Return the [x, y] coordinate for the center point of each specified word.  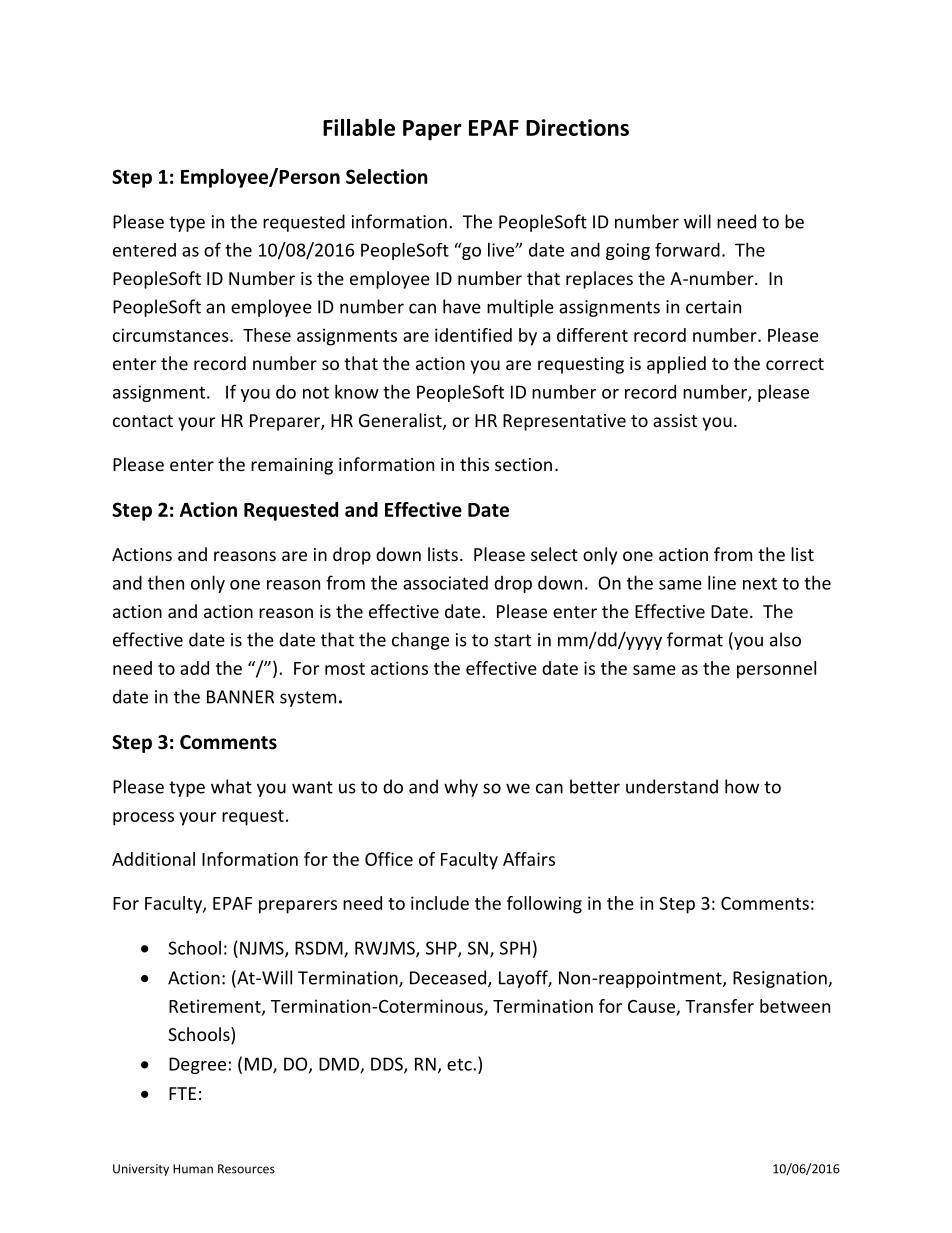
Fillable [359, 127]
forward [687, 250]
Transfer [719, 1006]
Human [193, 1169]
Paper [432, 130]
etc [460, 1064]
